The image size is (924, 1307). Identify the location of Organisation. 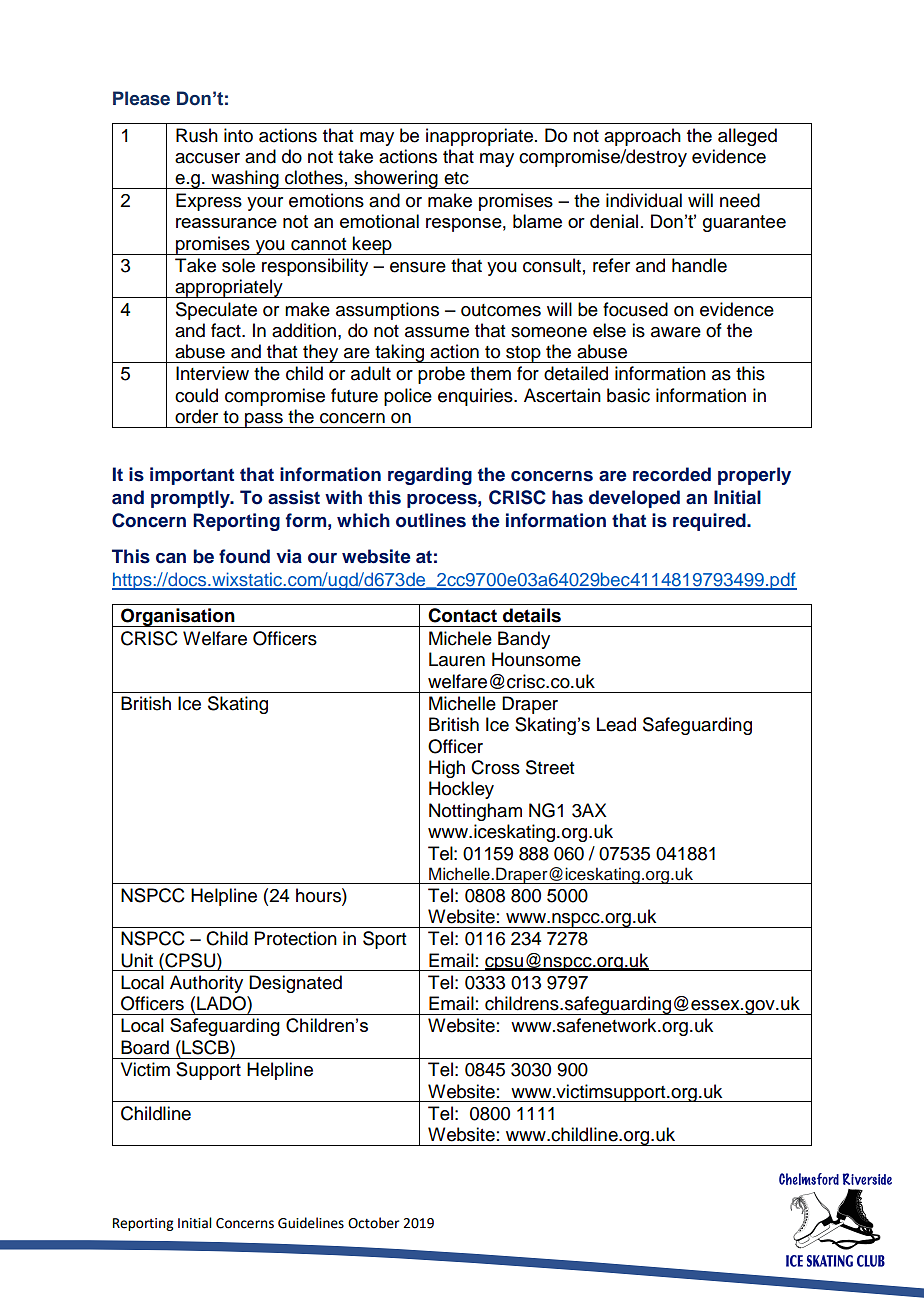
(178, 617).
